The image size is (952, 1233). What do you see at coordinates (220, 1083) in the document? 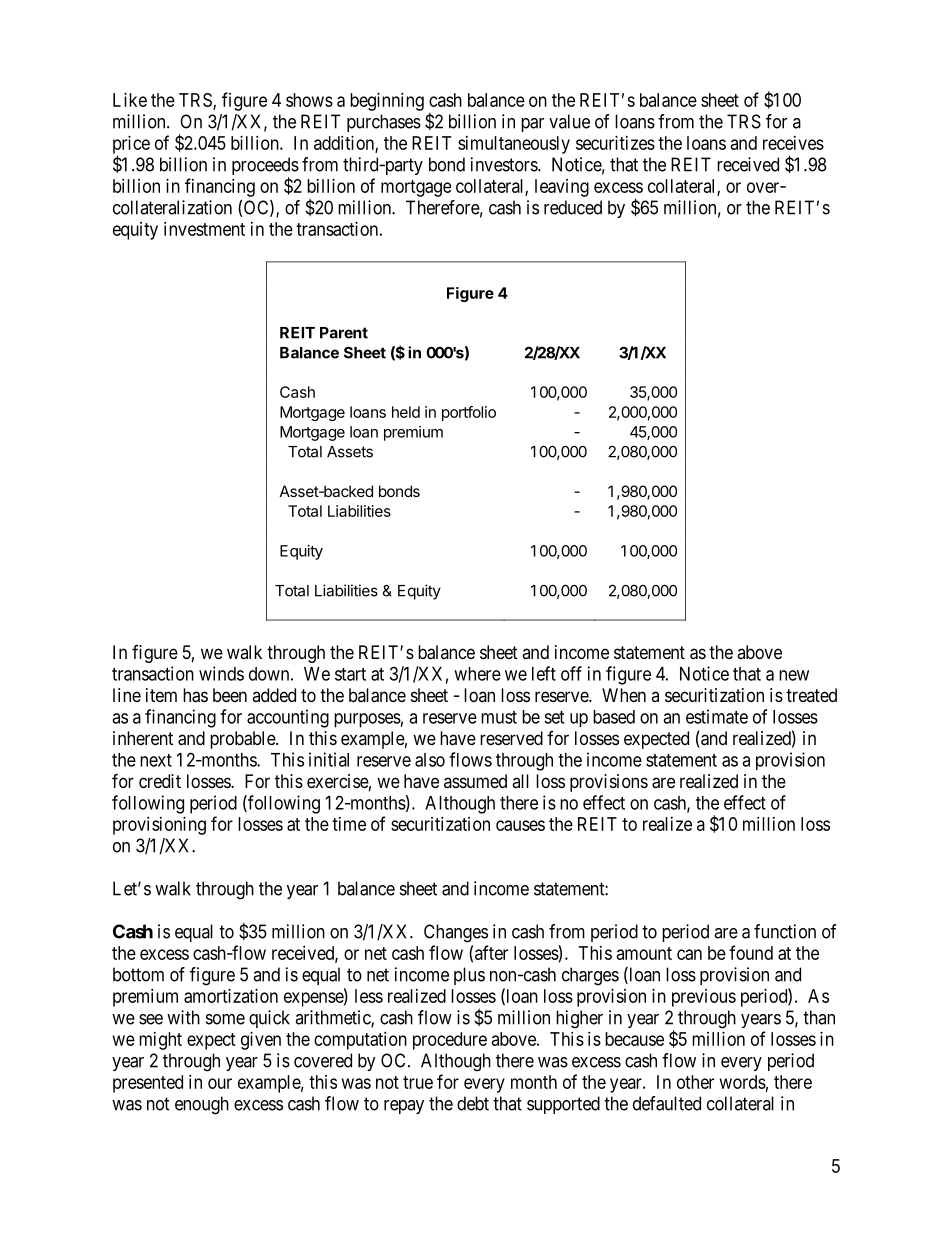
I see `our` at bounding box center [220, 1083].
